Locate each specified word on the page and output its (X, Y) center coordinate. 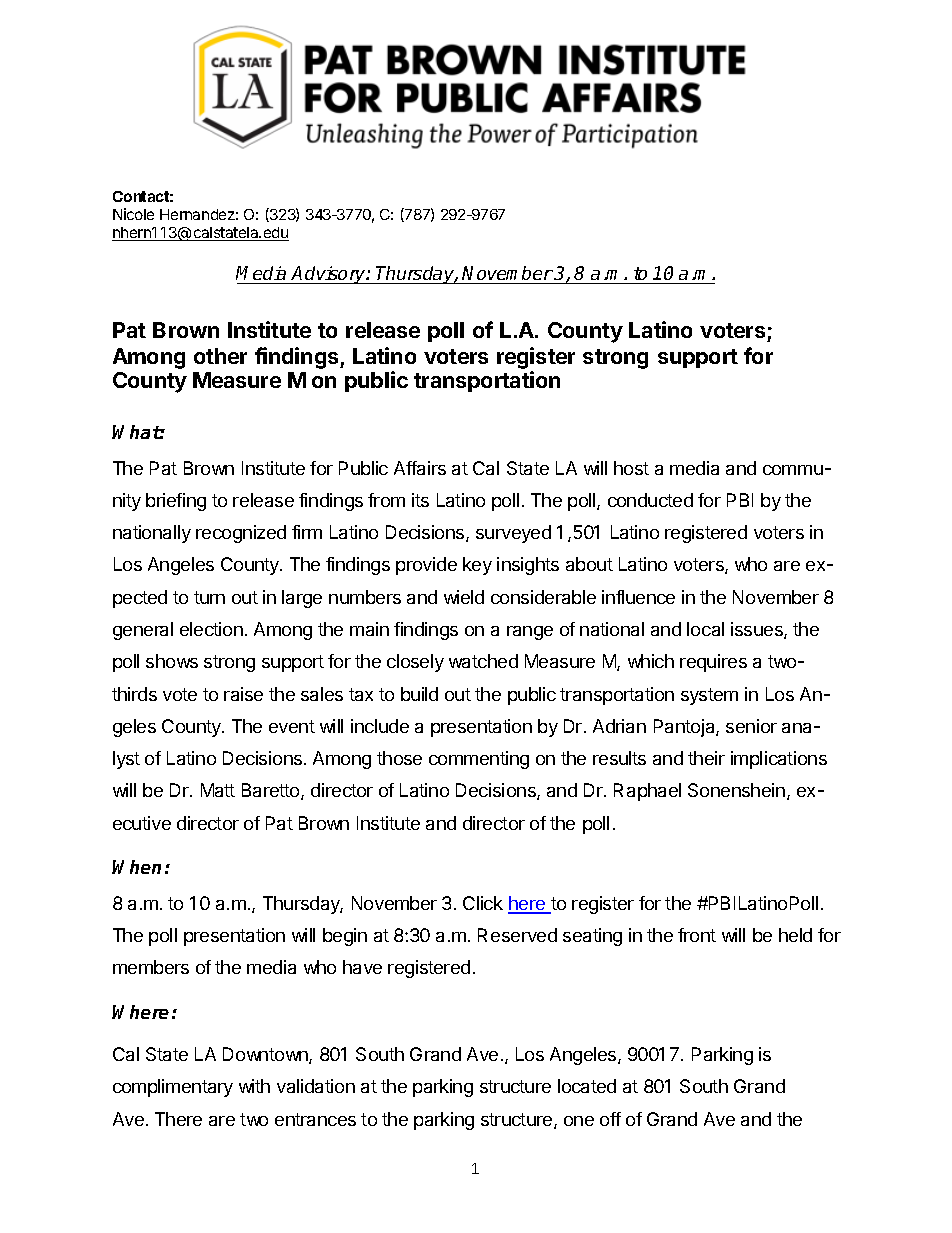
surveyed (513, 534)
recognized (241, 534)
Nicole (133, 214)
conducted (650, 500)
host (631, 468)
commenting (479, 760)
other (220, 356)
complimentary (173, 1088)
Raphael (647, 792)
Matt (218, 790)
